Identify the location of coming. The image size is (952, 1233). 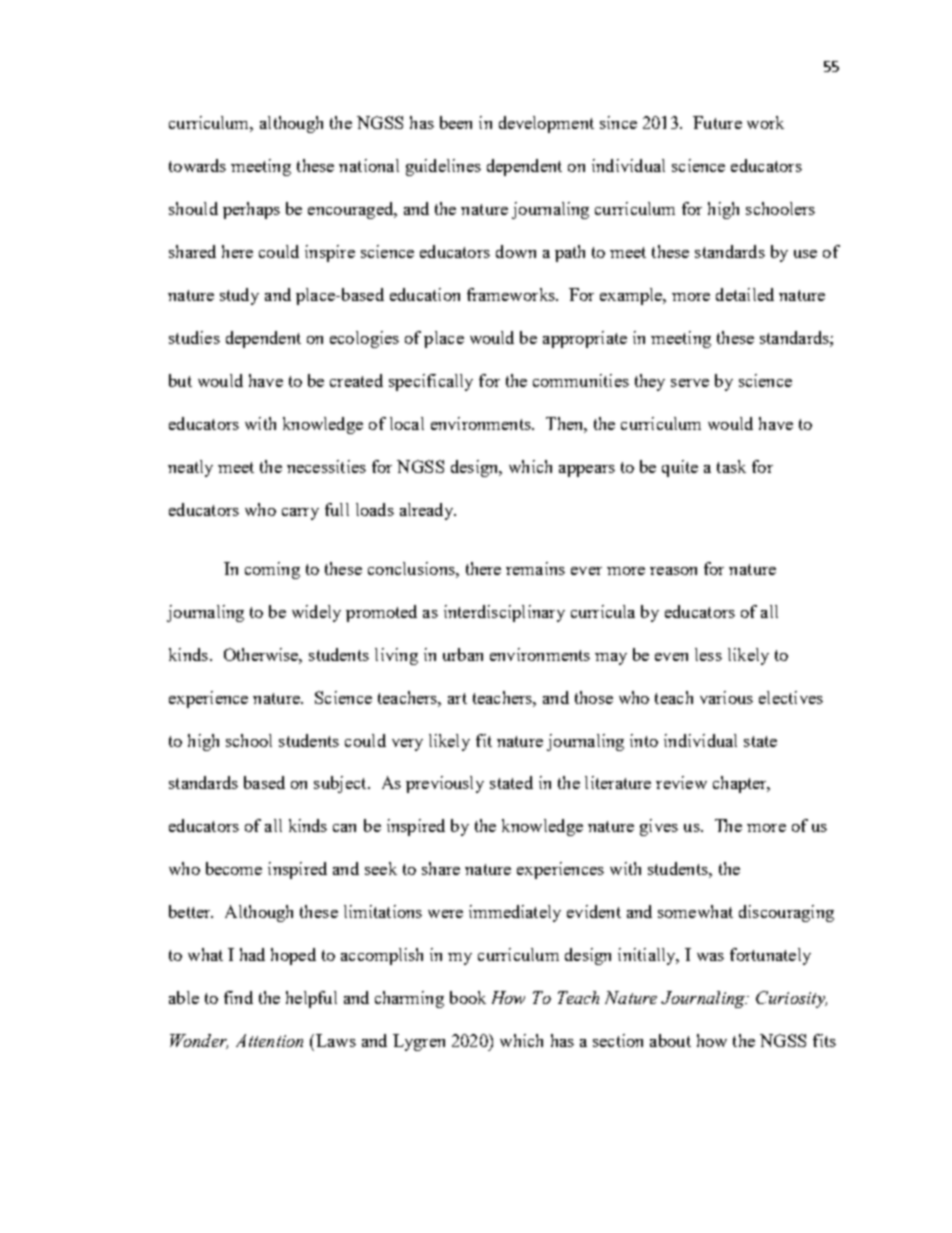
(272, 570).
